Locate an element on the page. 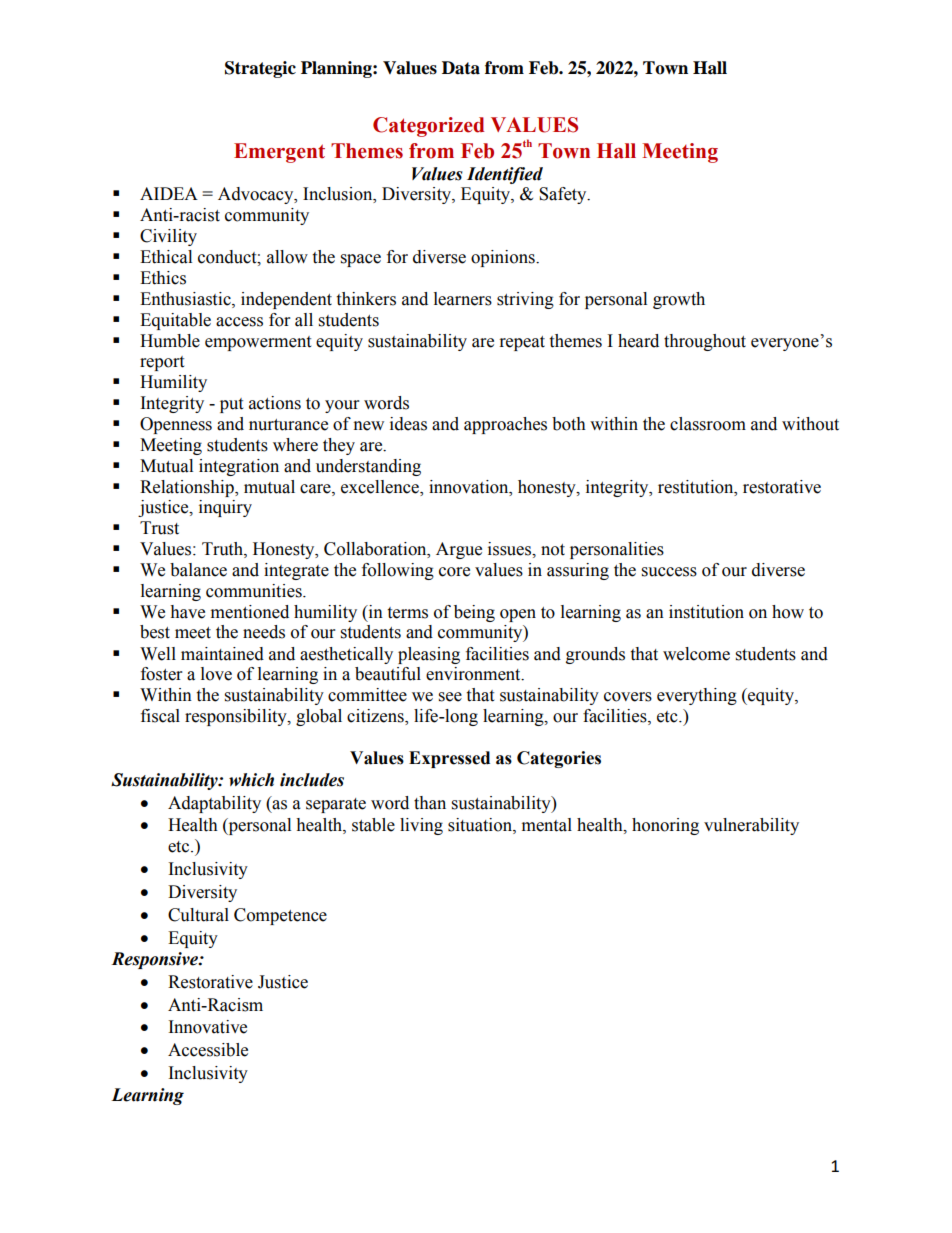 This page has width=952, height=1233. than is located at coordinates (430, 803).
